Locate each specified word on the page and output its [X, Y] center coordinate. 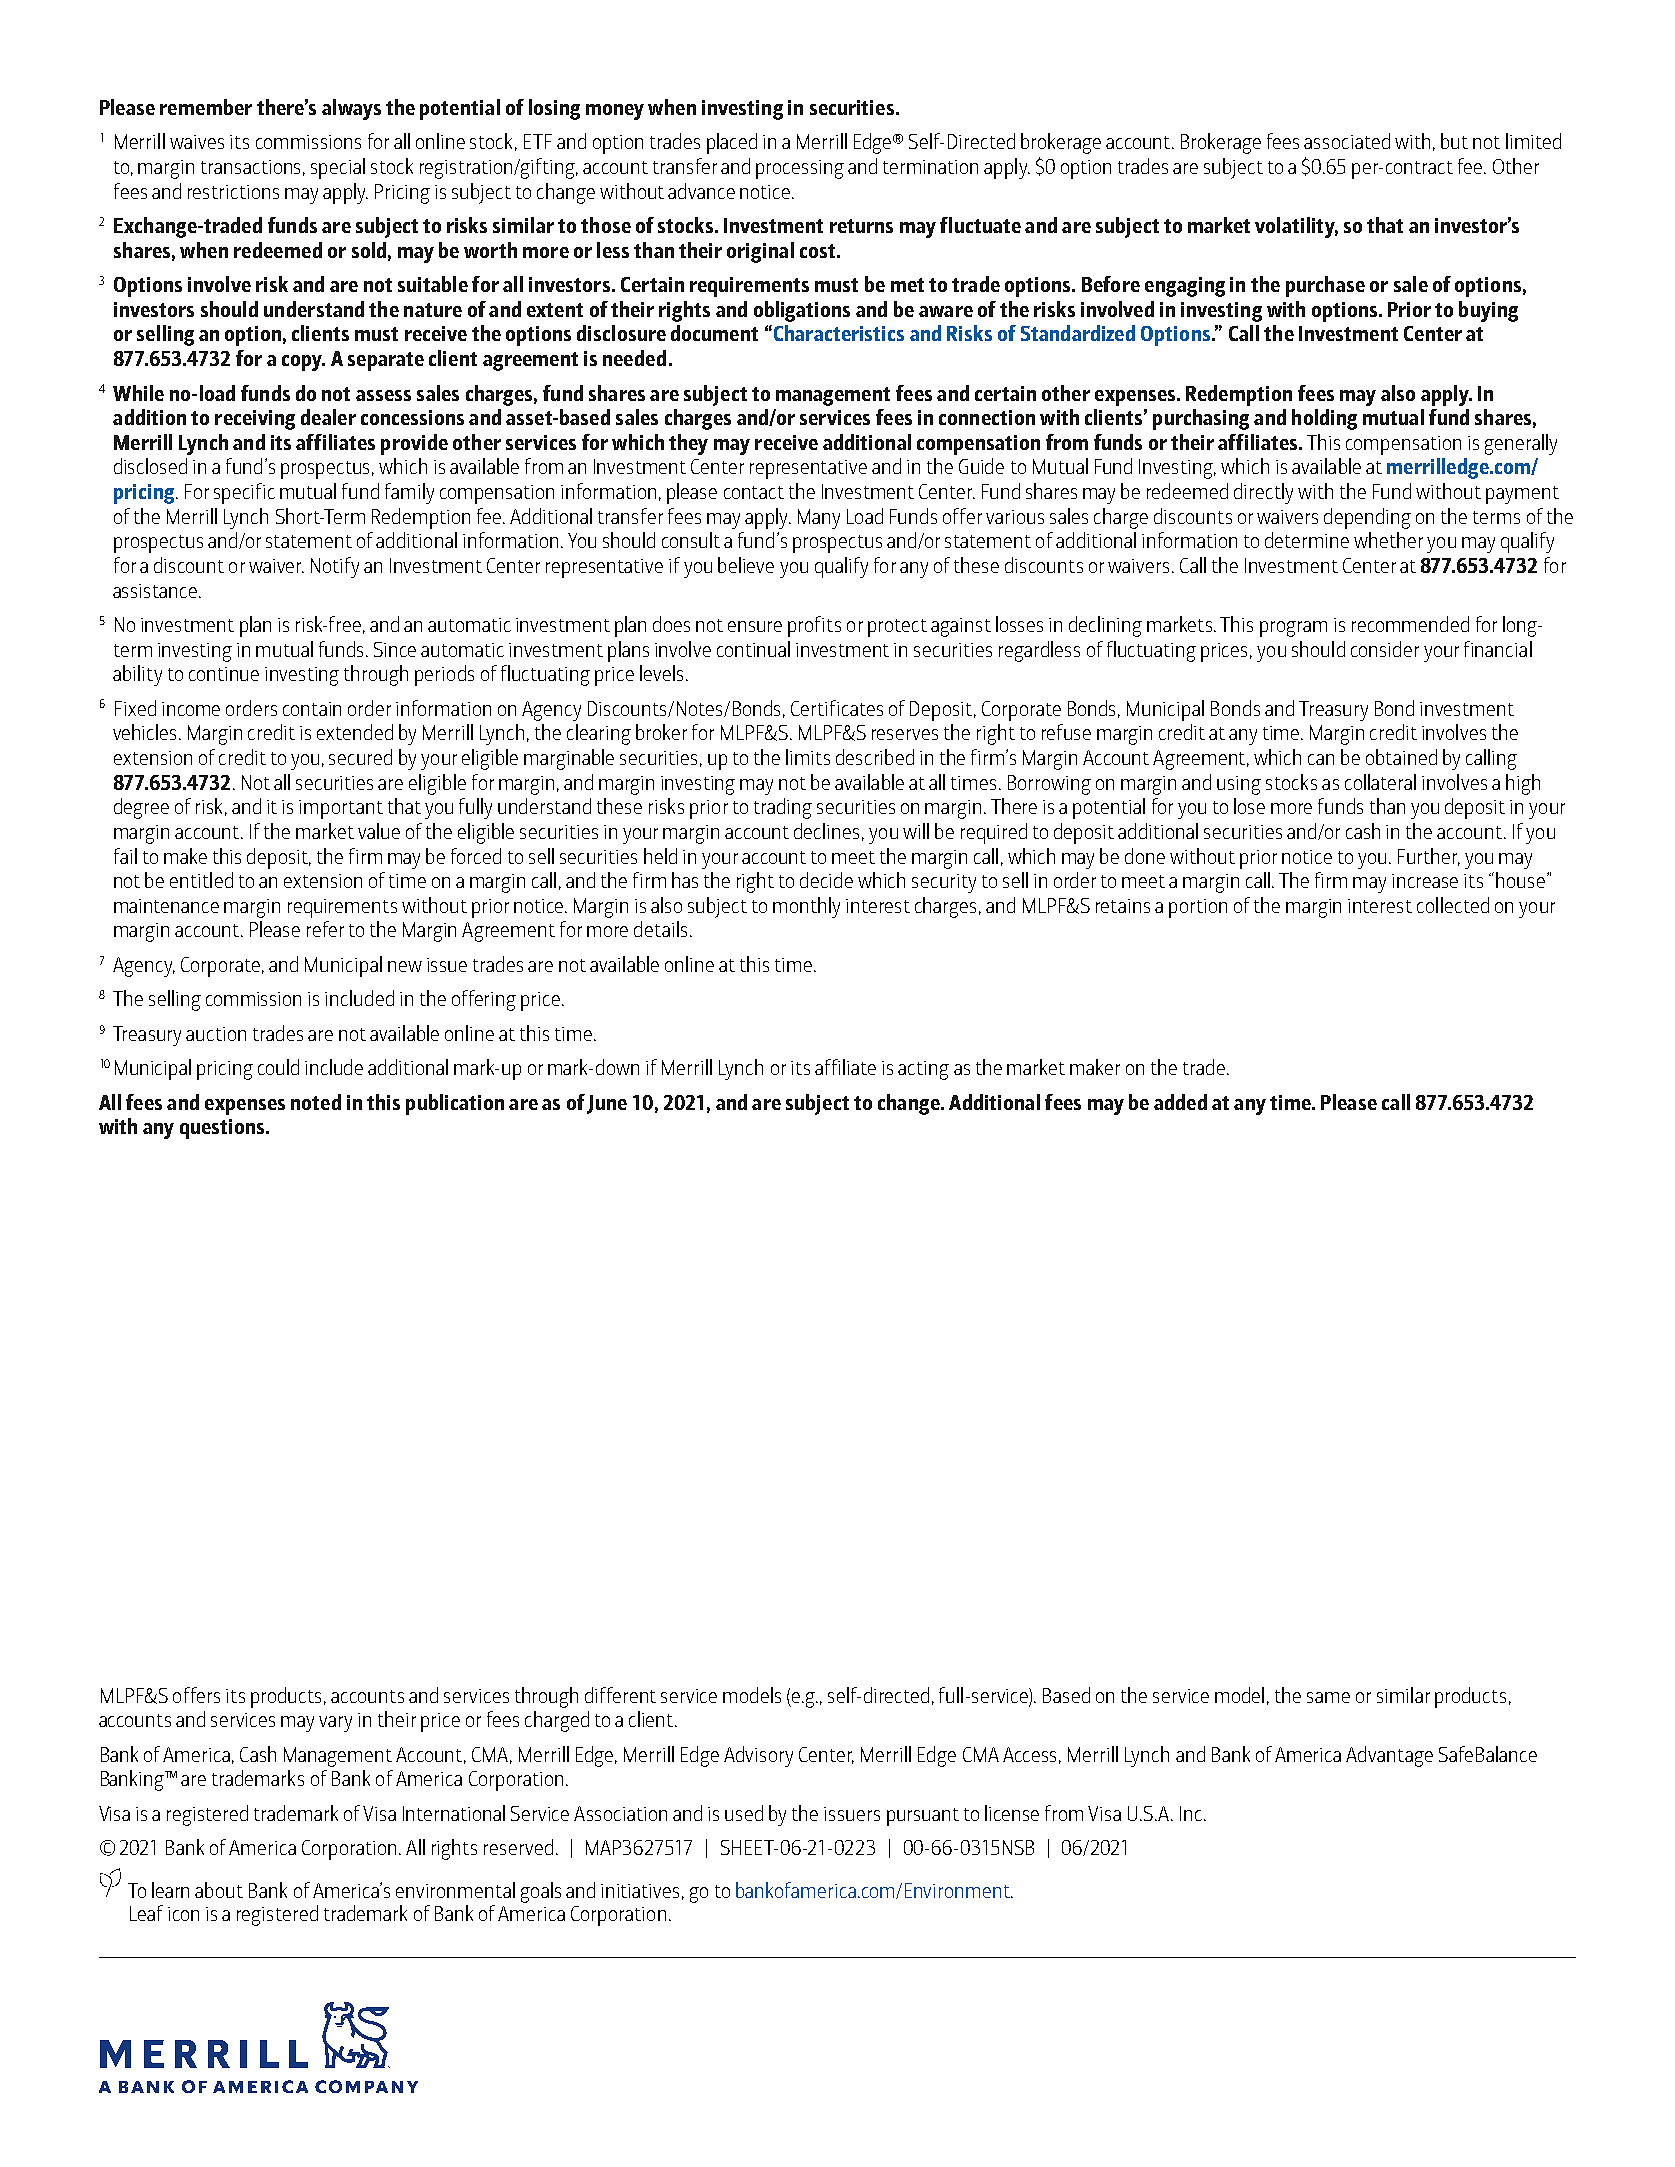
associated [1347, 141]
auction [216, 1034]
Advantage [1389, 1756]
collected [1453, 905]
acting [923, 1070]
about [219, 1890]
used [744, 1813]
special [338, 168]
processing [800, 169]
